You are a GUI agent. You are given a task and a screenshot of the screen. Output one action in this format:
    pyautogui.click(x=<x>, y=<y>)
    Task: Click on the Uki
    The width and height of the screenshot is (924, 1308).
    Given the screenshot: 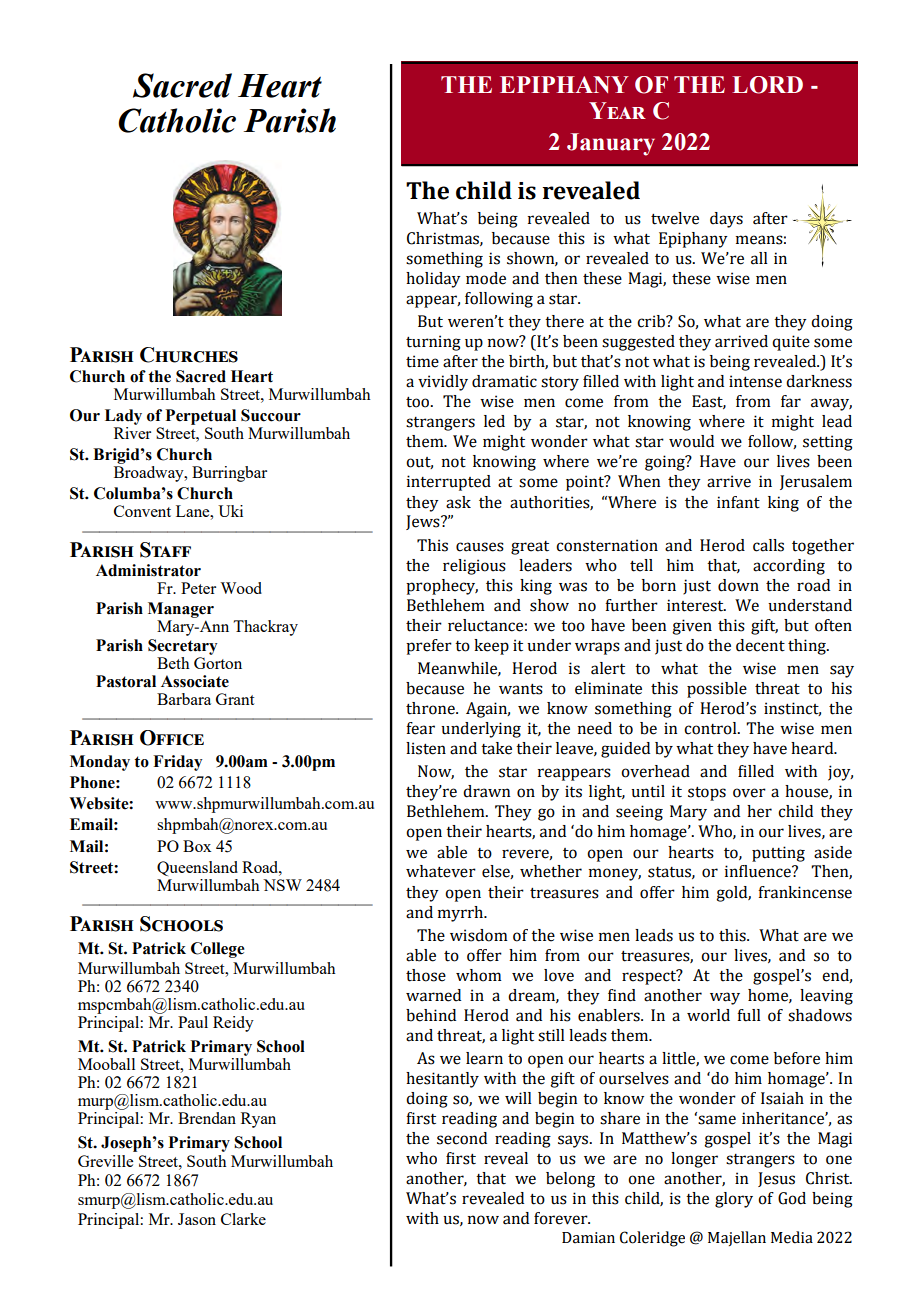 What is the action you would take?
    pyautogui.click(x=230, y=511)
